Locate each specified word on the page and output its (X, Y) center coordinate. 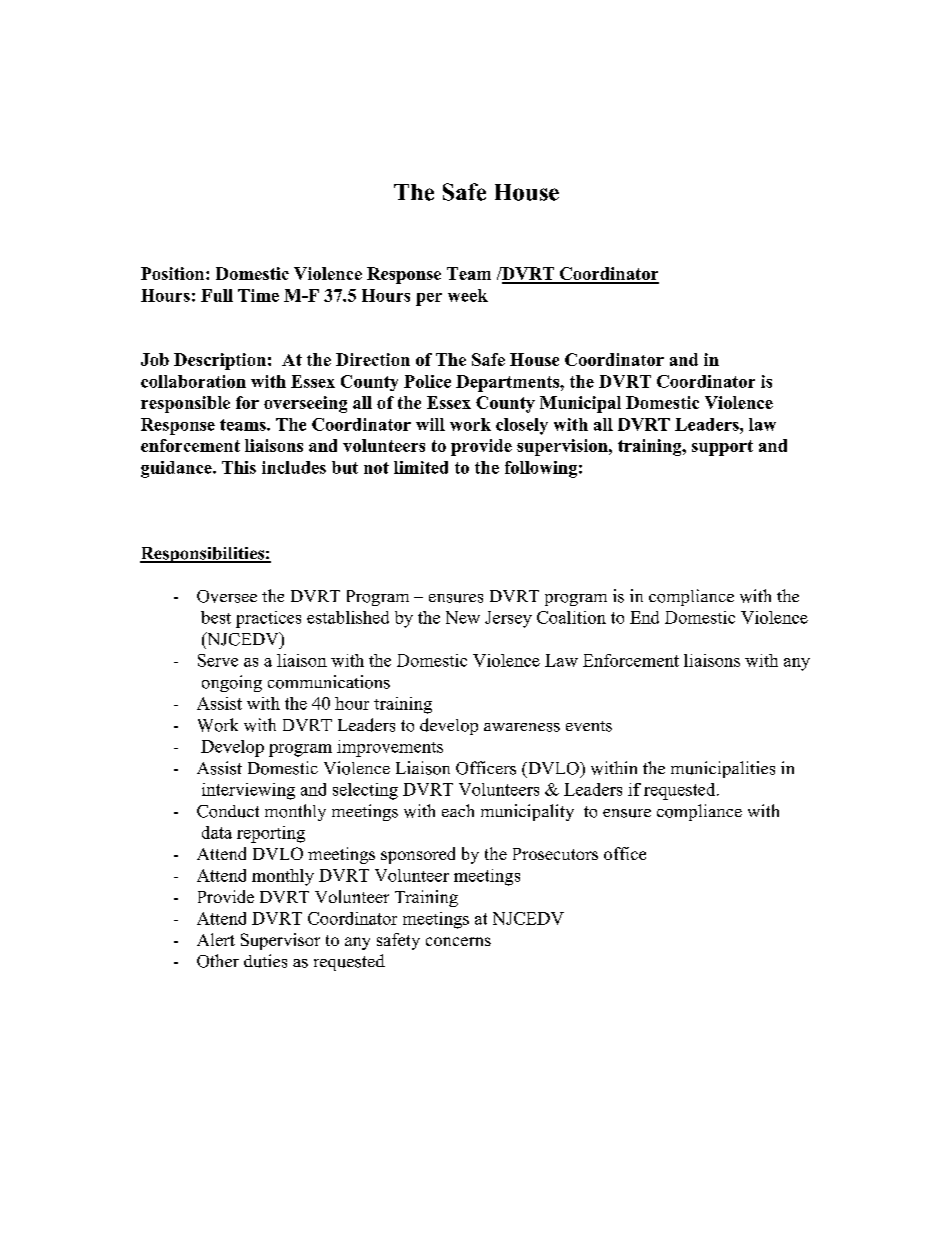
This (239, 467)
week (468, 295)
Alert (216, 939)
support (722, 448)
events (589, 726)
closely (522, 426)
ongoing (232, 683)
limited (421, 467)
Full (217, 295)
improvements (390, 748)
